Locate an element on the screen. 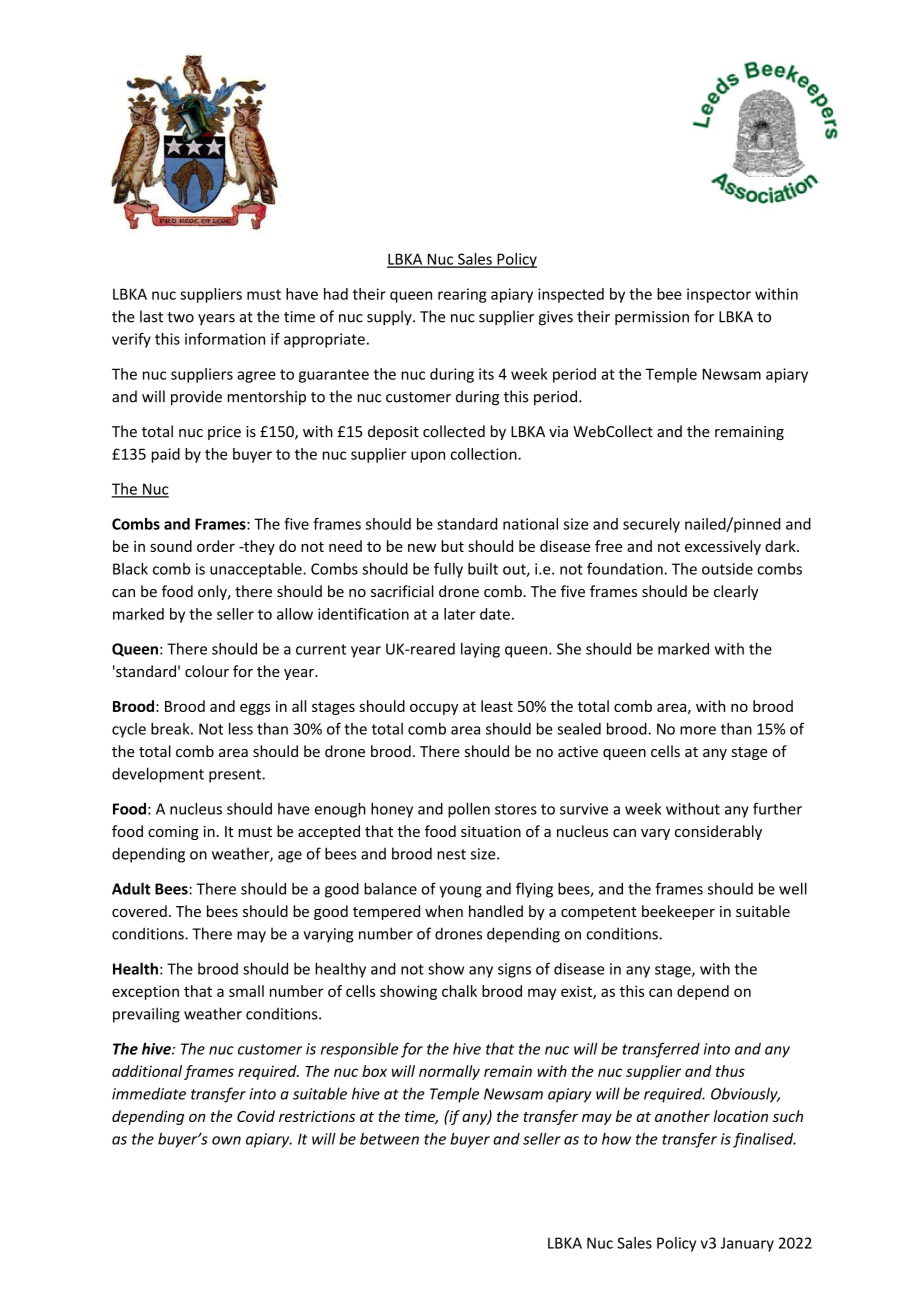 This screenshot has width=924, height=1308. own is located at coordinates (226, 1140).
